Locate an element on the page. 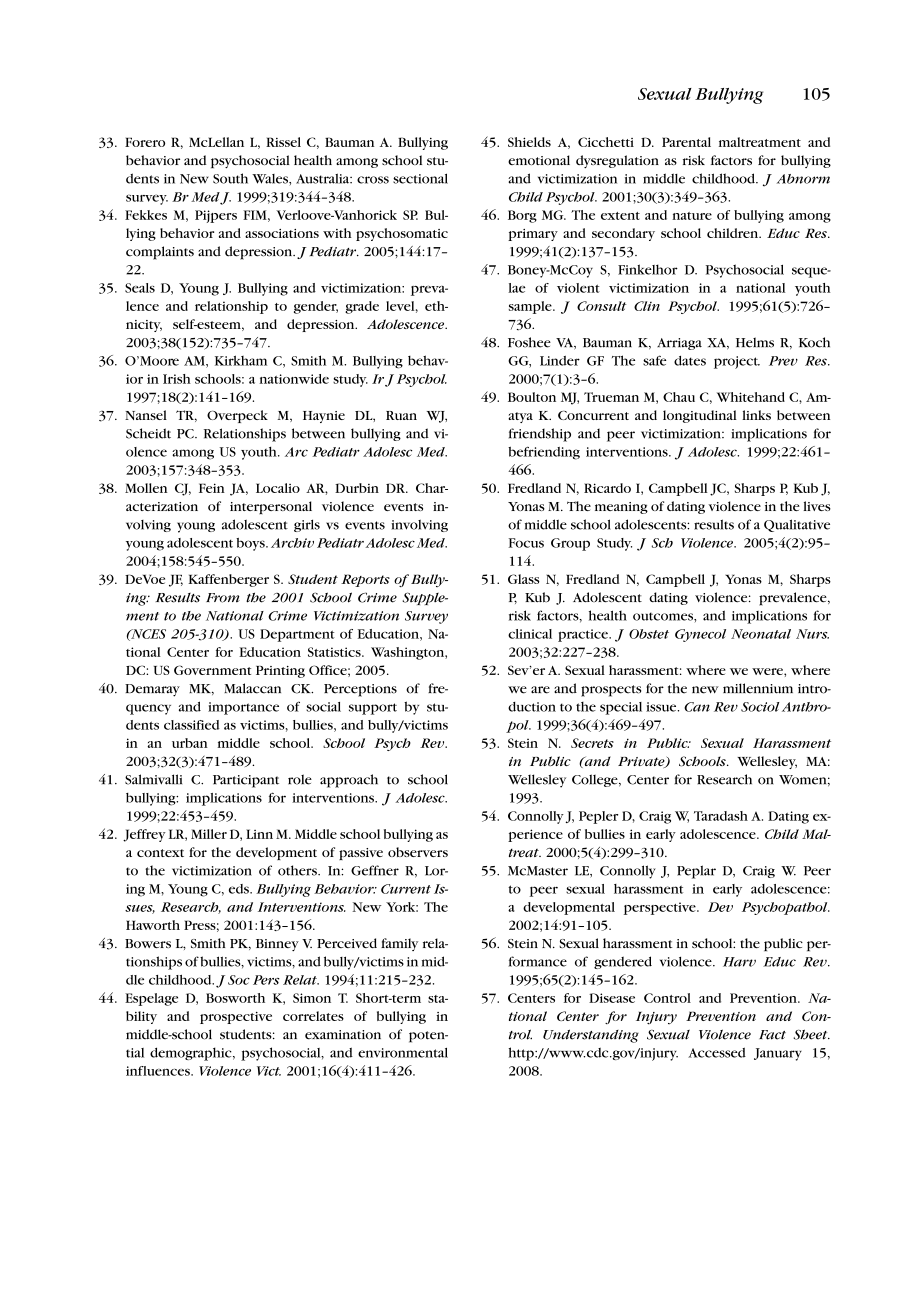 This image has width=905, height=1316. Parental is located at coordinates (686, 142).
